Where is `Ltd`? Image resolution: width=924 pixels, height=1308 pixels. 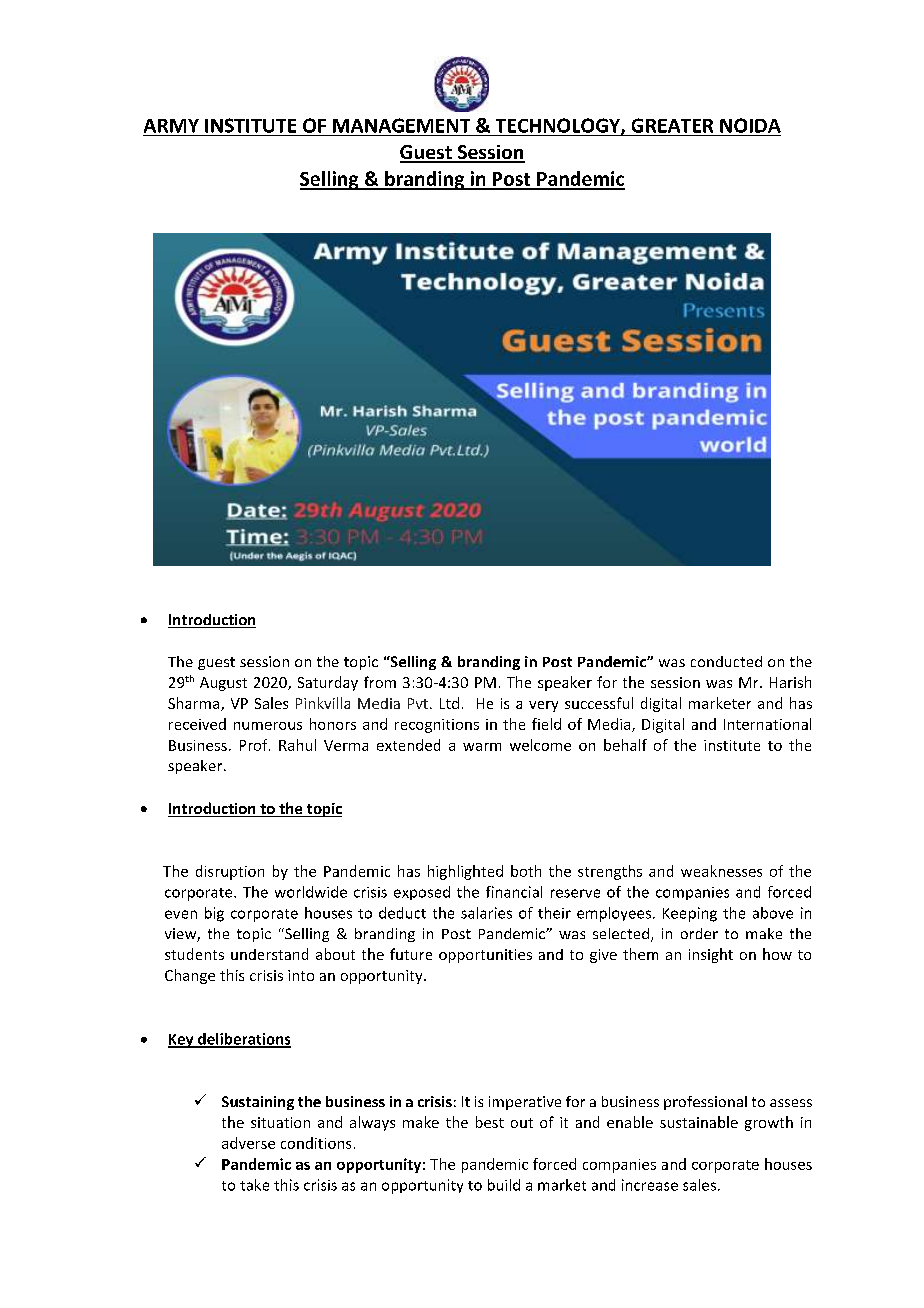
Ltd is located at coordinates (449, 703).
